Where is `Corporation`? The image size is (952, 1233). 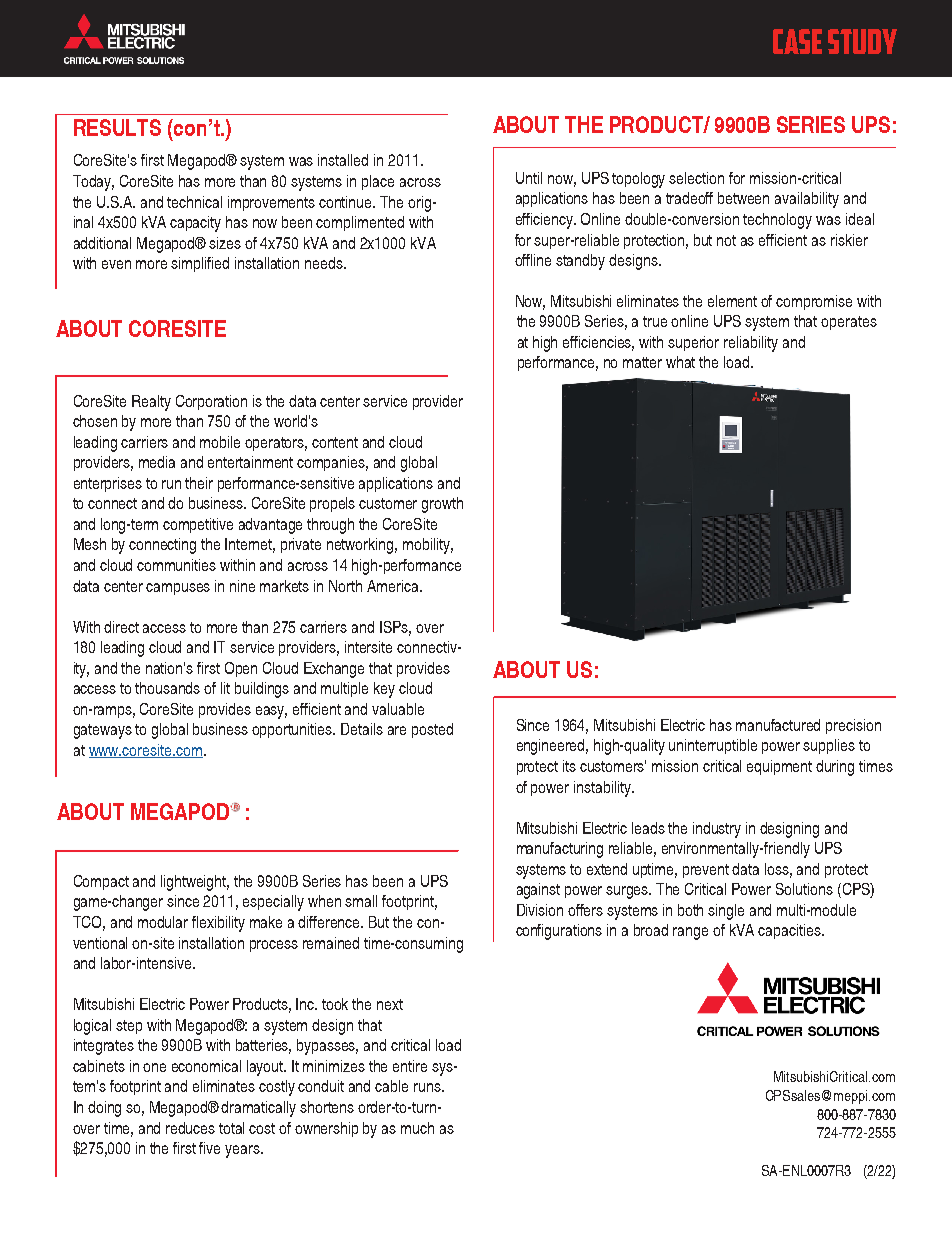
Corporation is located at coordinates (211, 402).
